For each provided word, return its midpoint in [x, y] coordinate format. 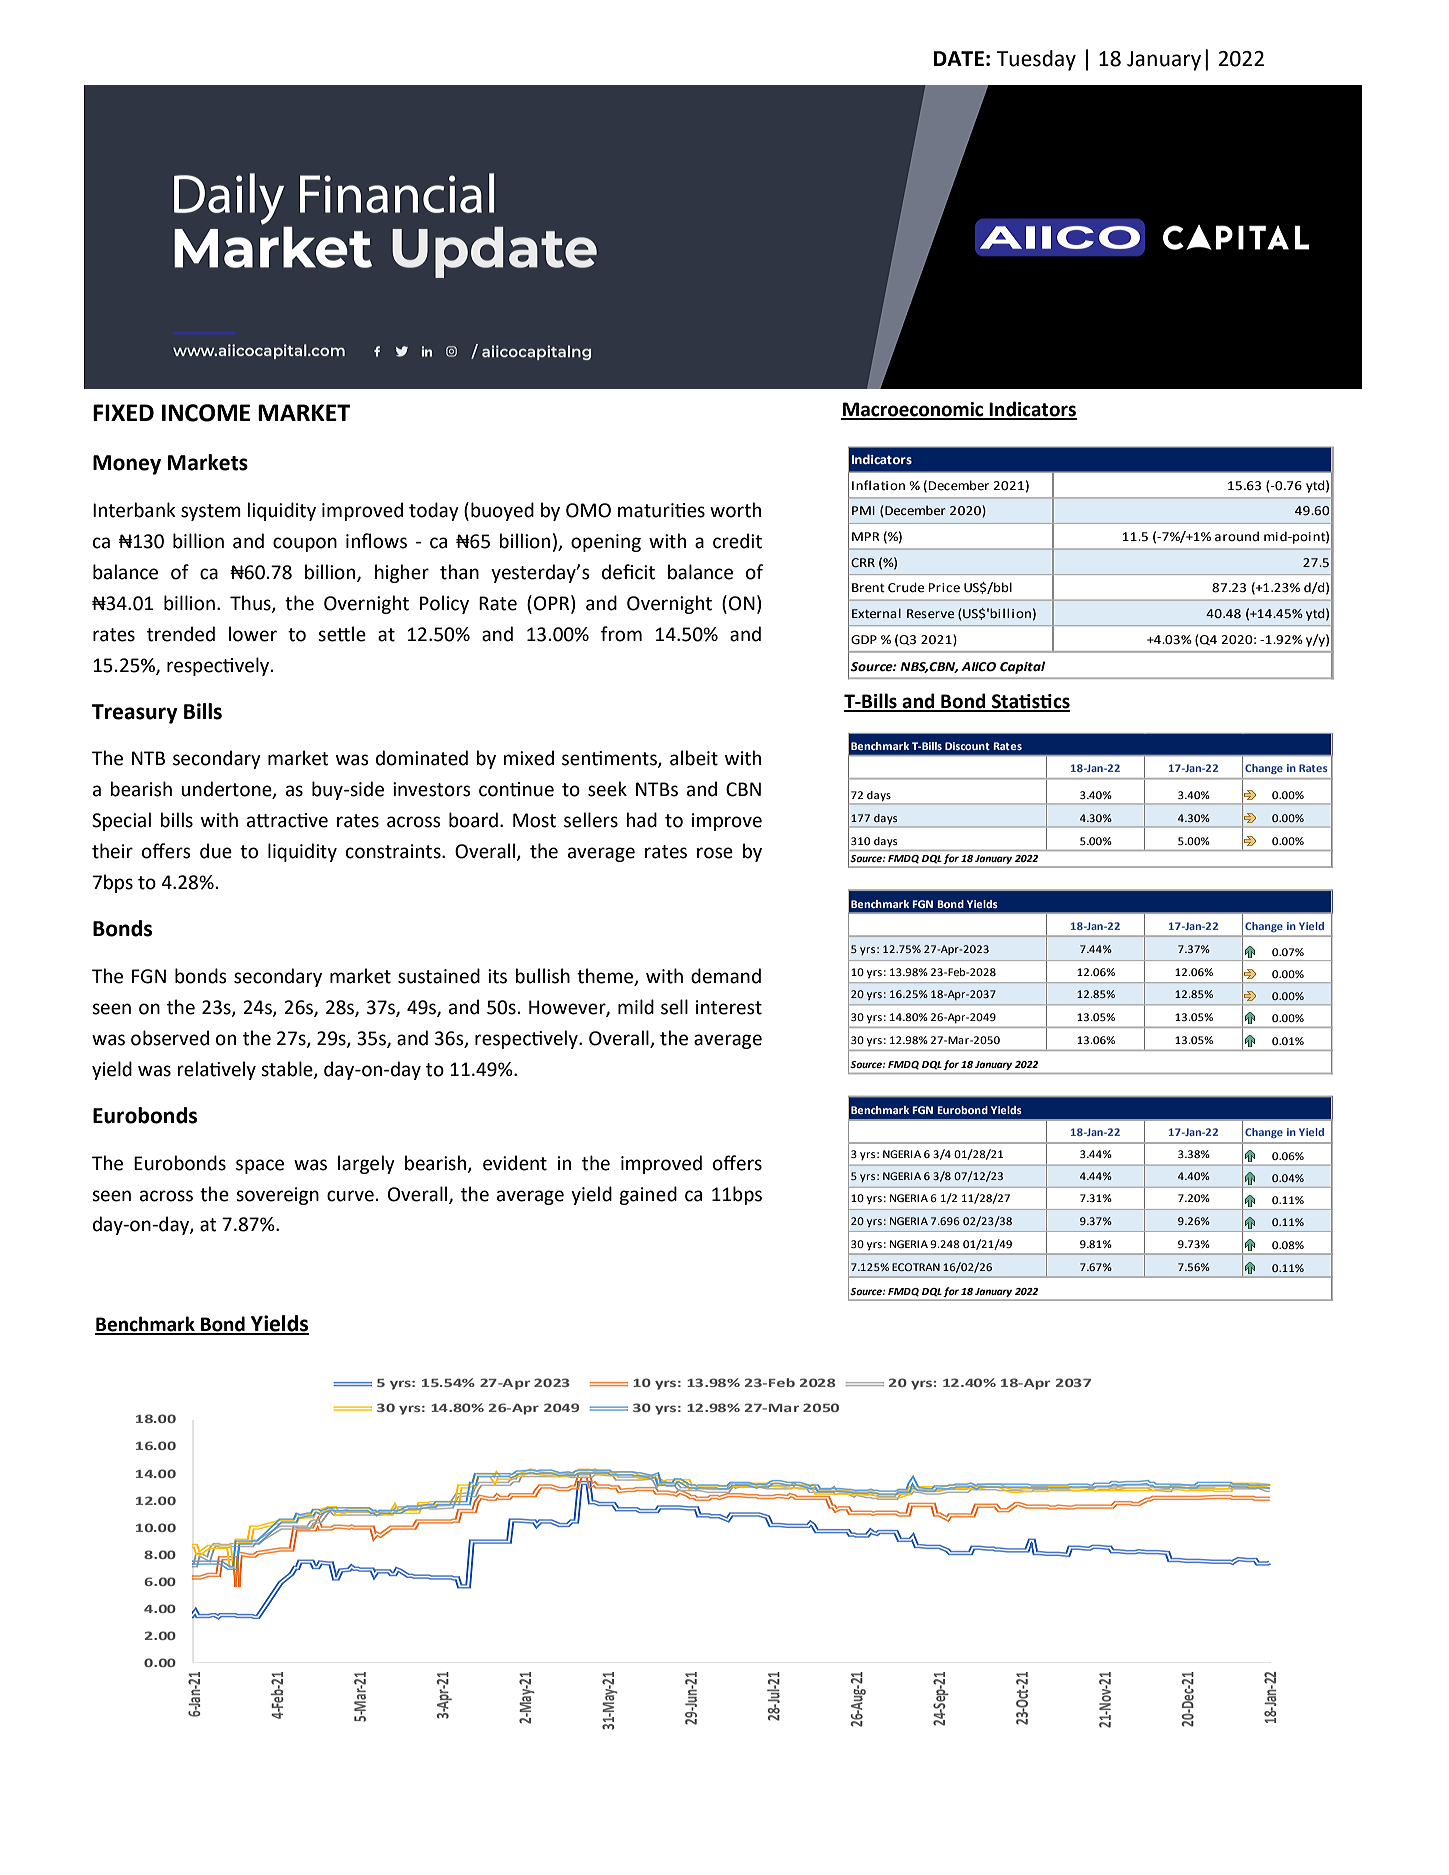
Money [127, 465]
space [260, 1166]
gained [648, 1195]
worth [735, 510]
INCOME [206, 413]
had [641, 820]
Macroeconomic [913, 410]
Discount [967, 746]
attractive [287, 820]
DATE [959, 58]
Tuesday [1036, 60]
